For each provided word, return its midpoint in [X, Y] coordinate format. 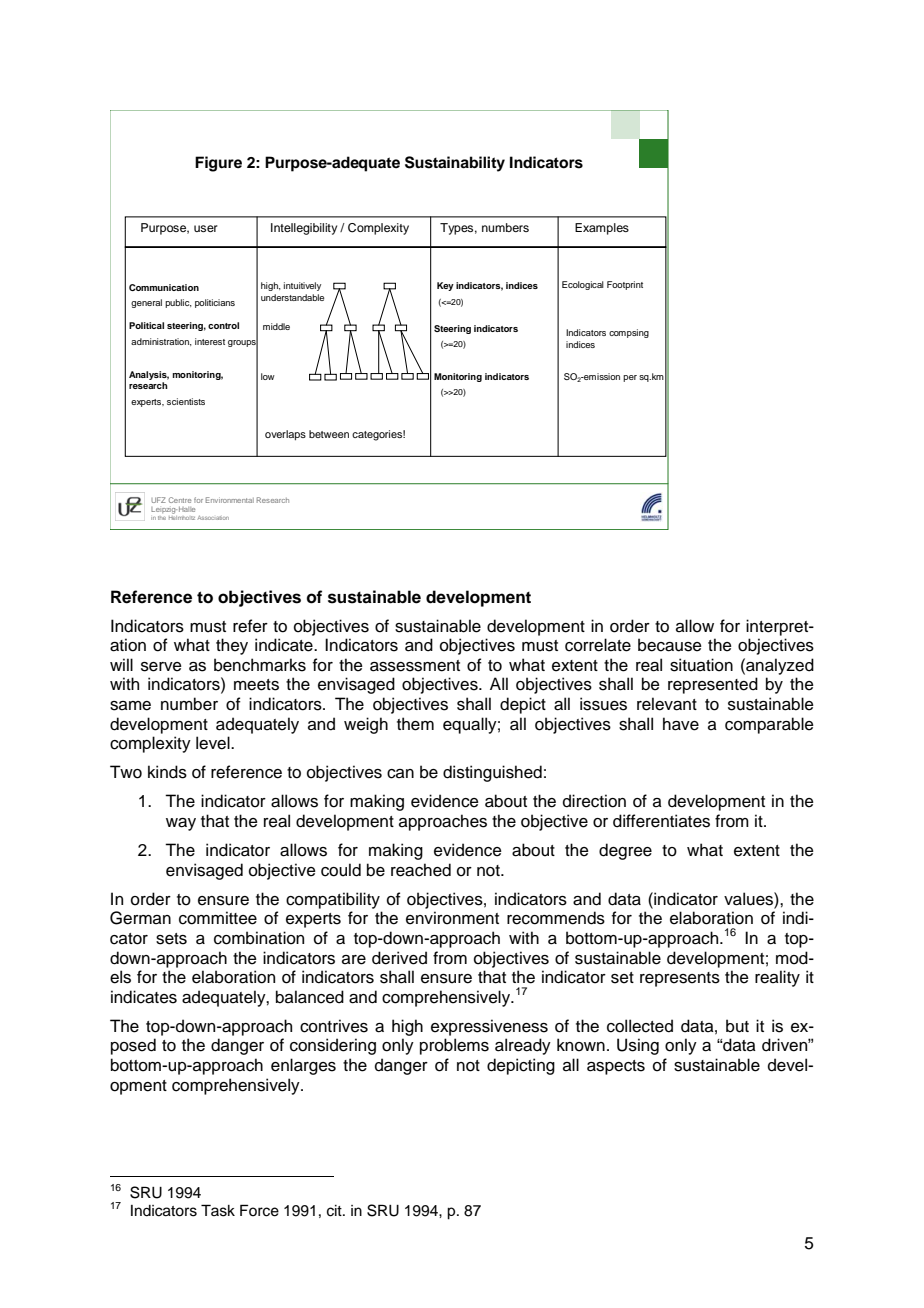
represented [713, 685]
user [206, 228]
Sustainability [455, 164]
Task [218, 1210]
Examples [602, 229]
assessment [415, 666]
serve [161, 667]
